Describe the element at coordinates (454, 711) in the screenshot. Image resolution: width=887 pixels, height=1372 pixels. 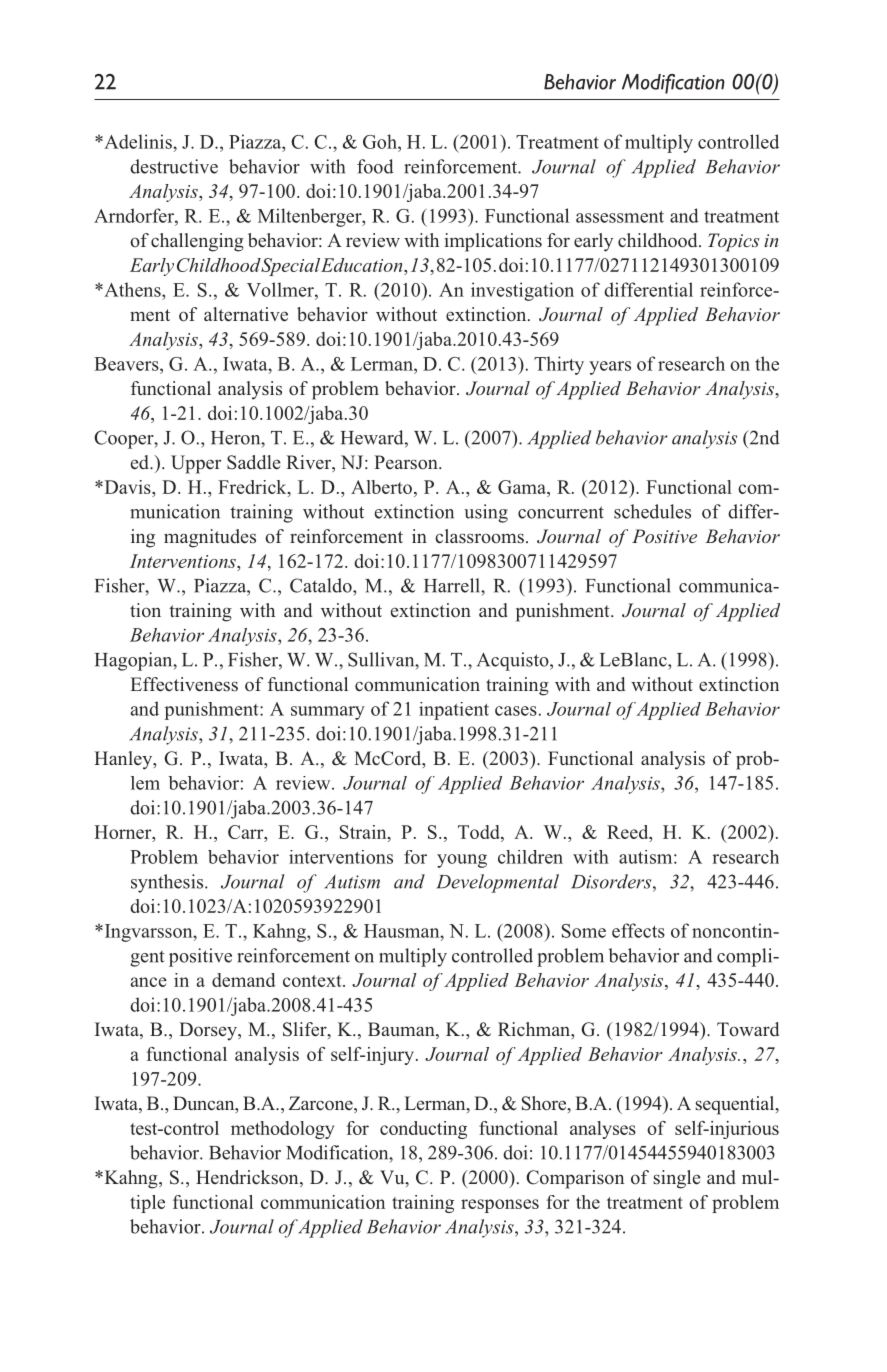
I see `inpatient` at that location.
